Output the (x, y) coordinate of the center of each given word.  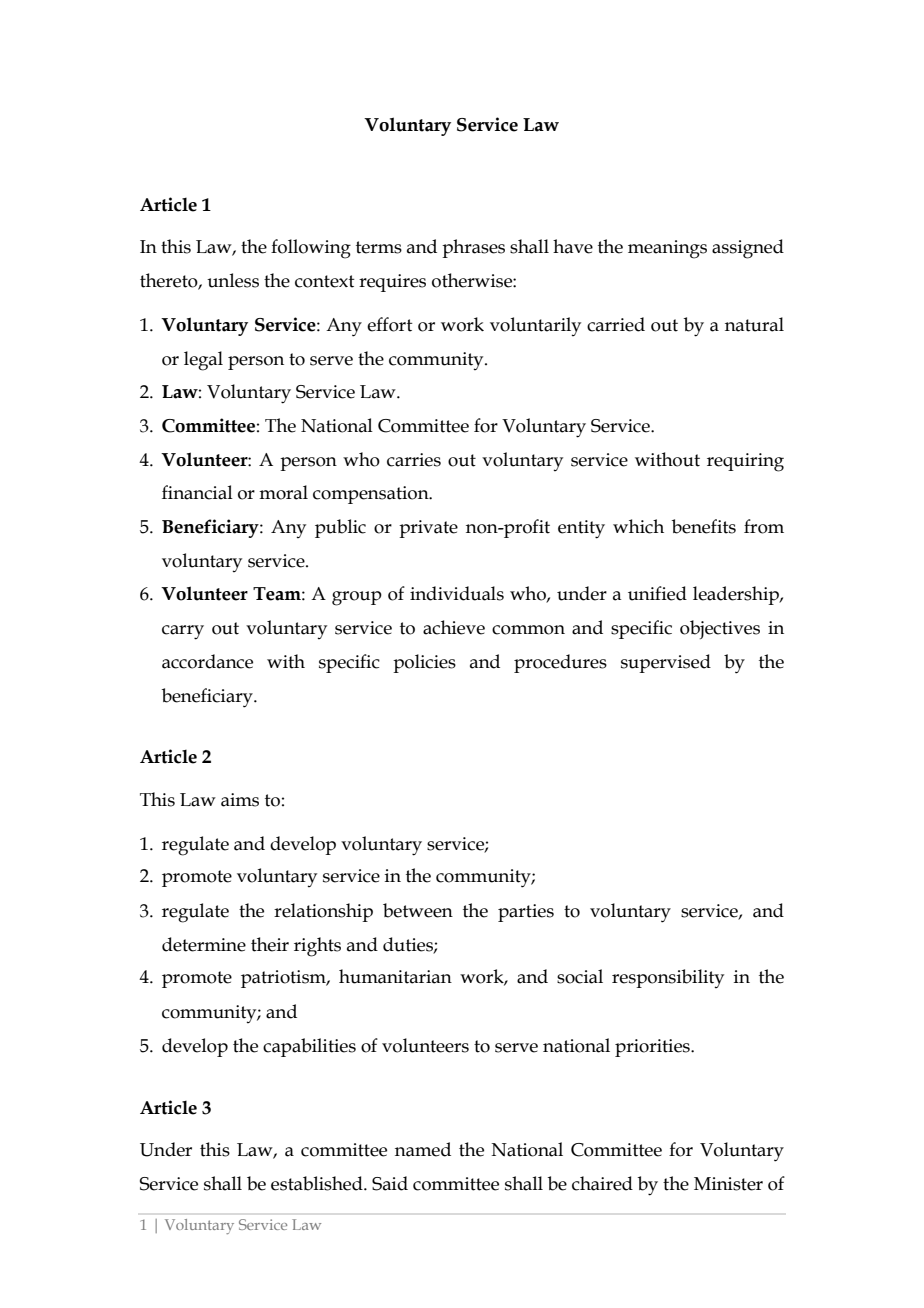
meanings (667, 249)
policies (424, 663)
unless (233, 280)
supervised (666, 663)
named (423, 1149)
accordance (207, 661)
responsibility (668, 978)
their (270, 944)
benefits (704, 526)
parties (526, 913)
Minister (728, 1184)
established (318, 1183)
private (428, 529)
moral (283, 492)
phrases (473, 248)
